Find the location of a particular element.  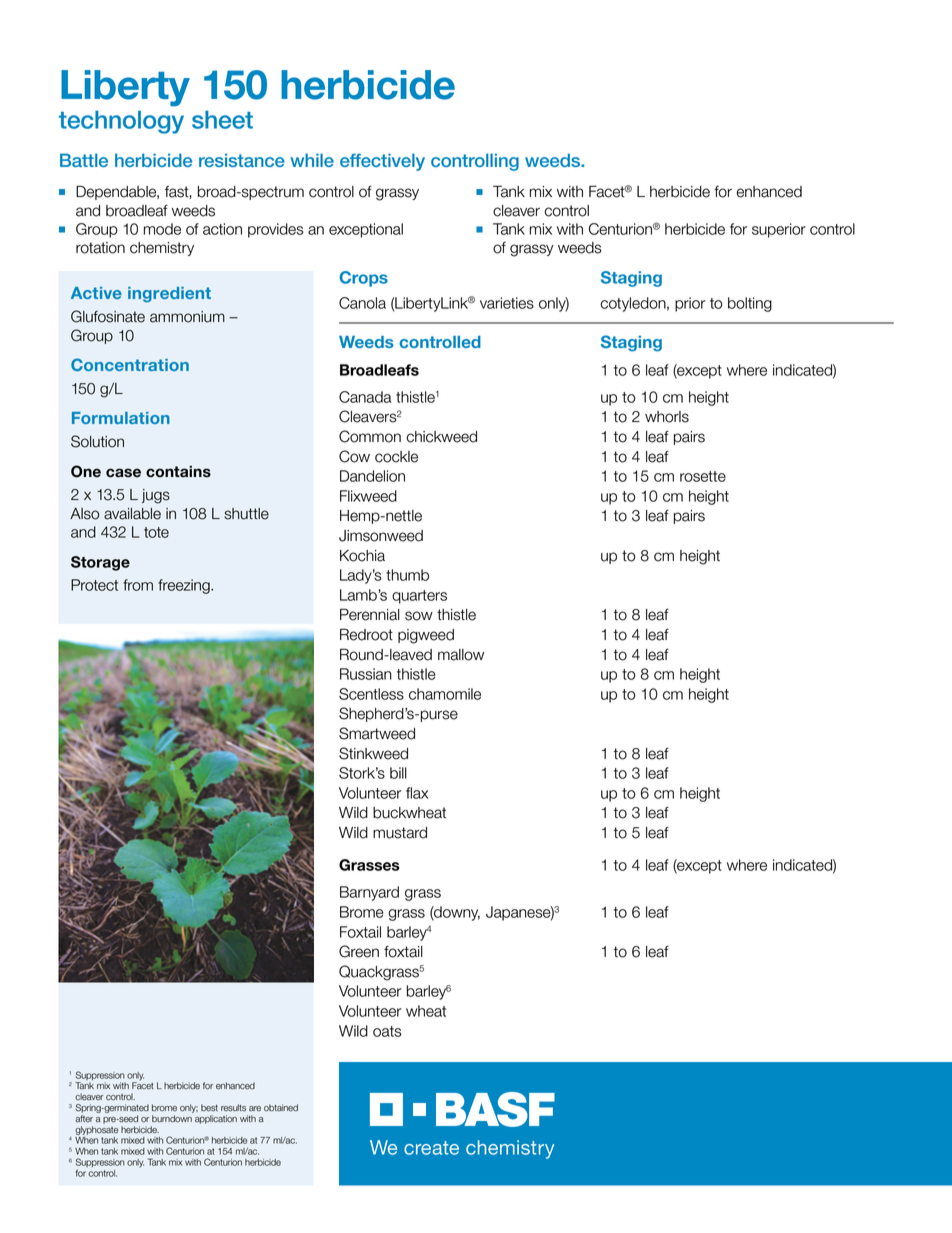

technology is located at coordinates (121, 122).
